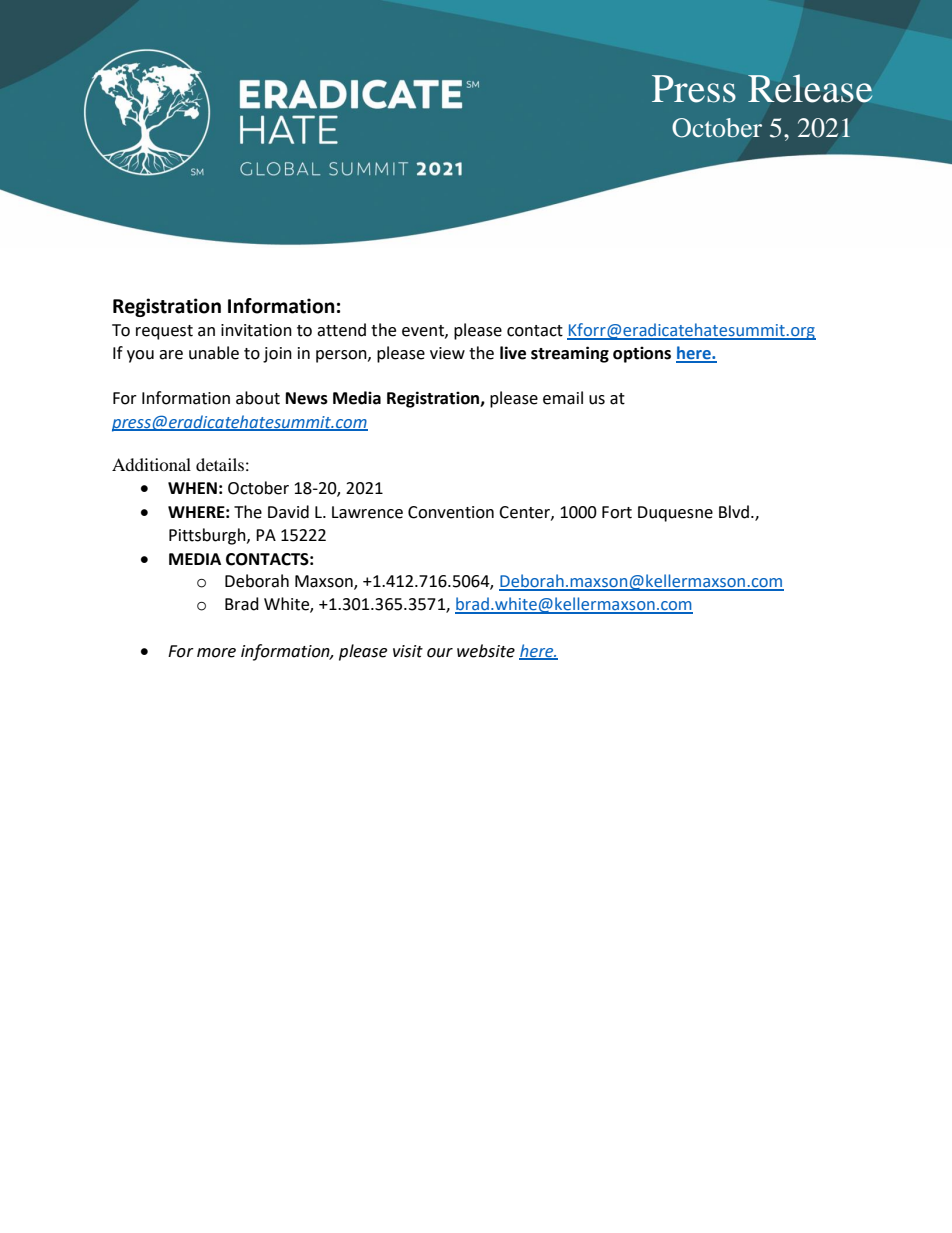  Describe the element at coordinates (447, 353) in the screenshot. I see `view` at that location.
